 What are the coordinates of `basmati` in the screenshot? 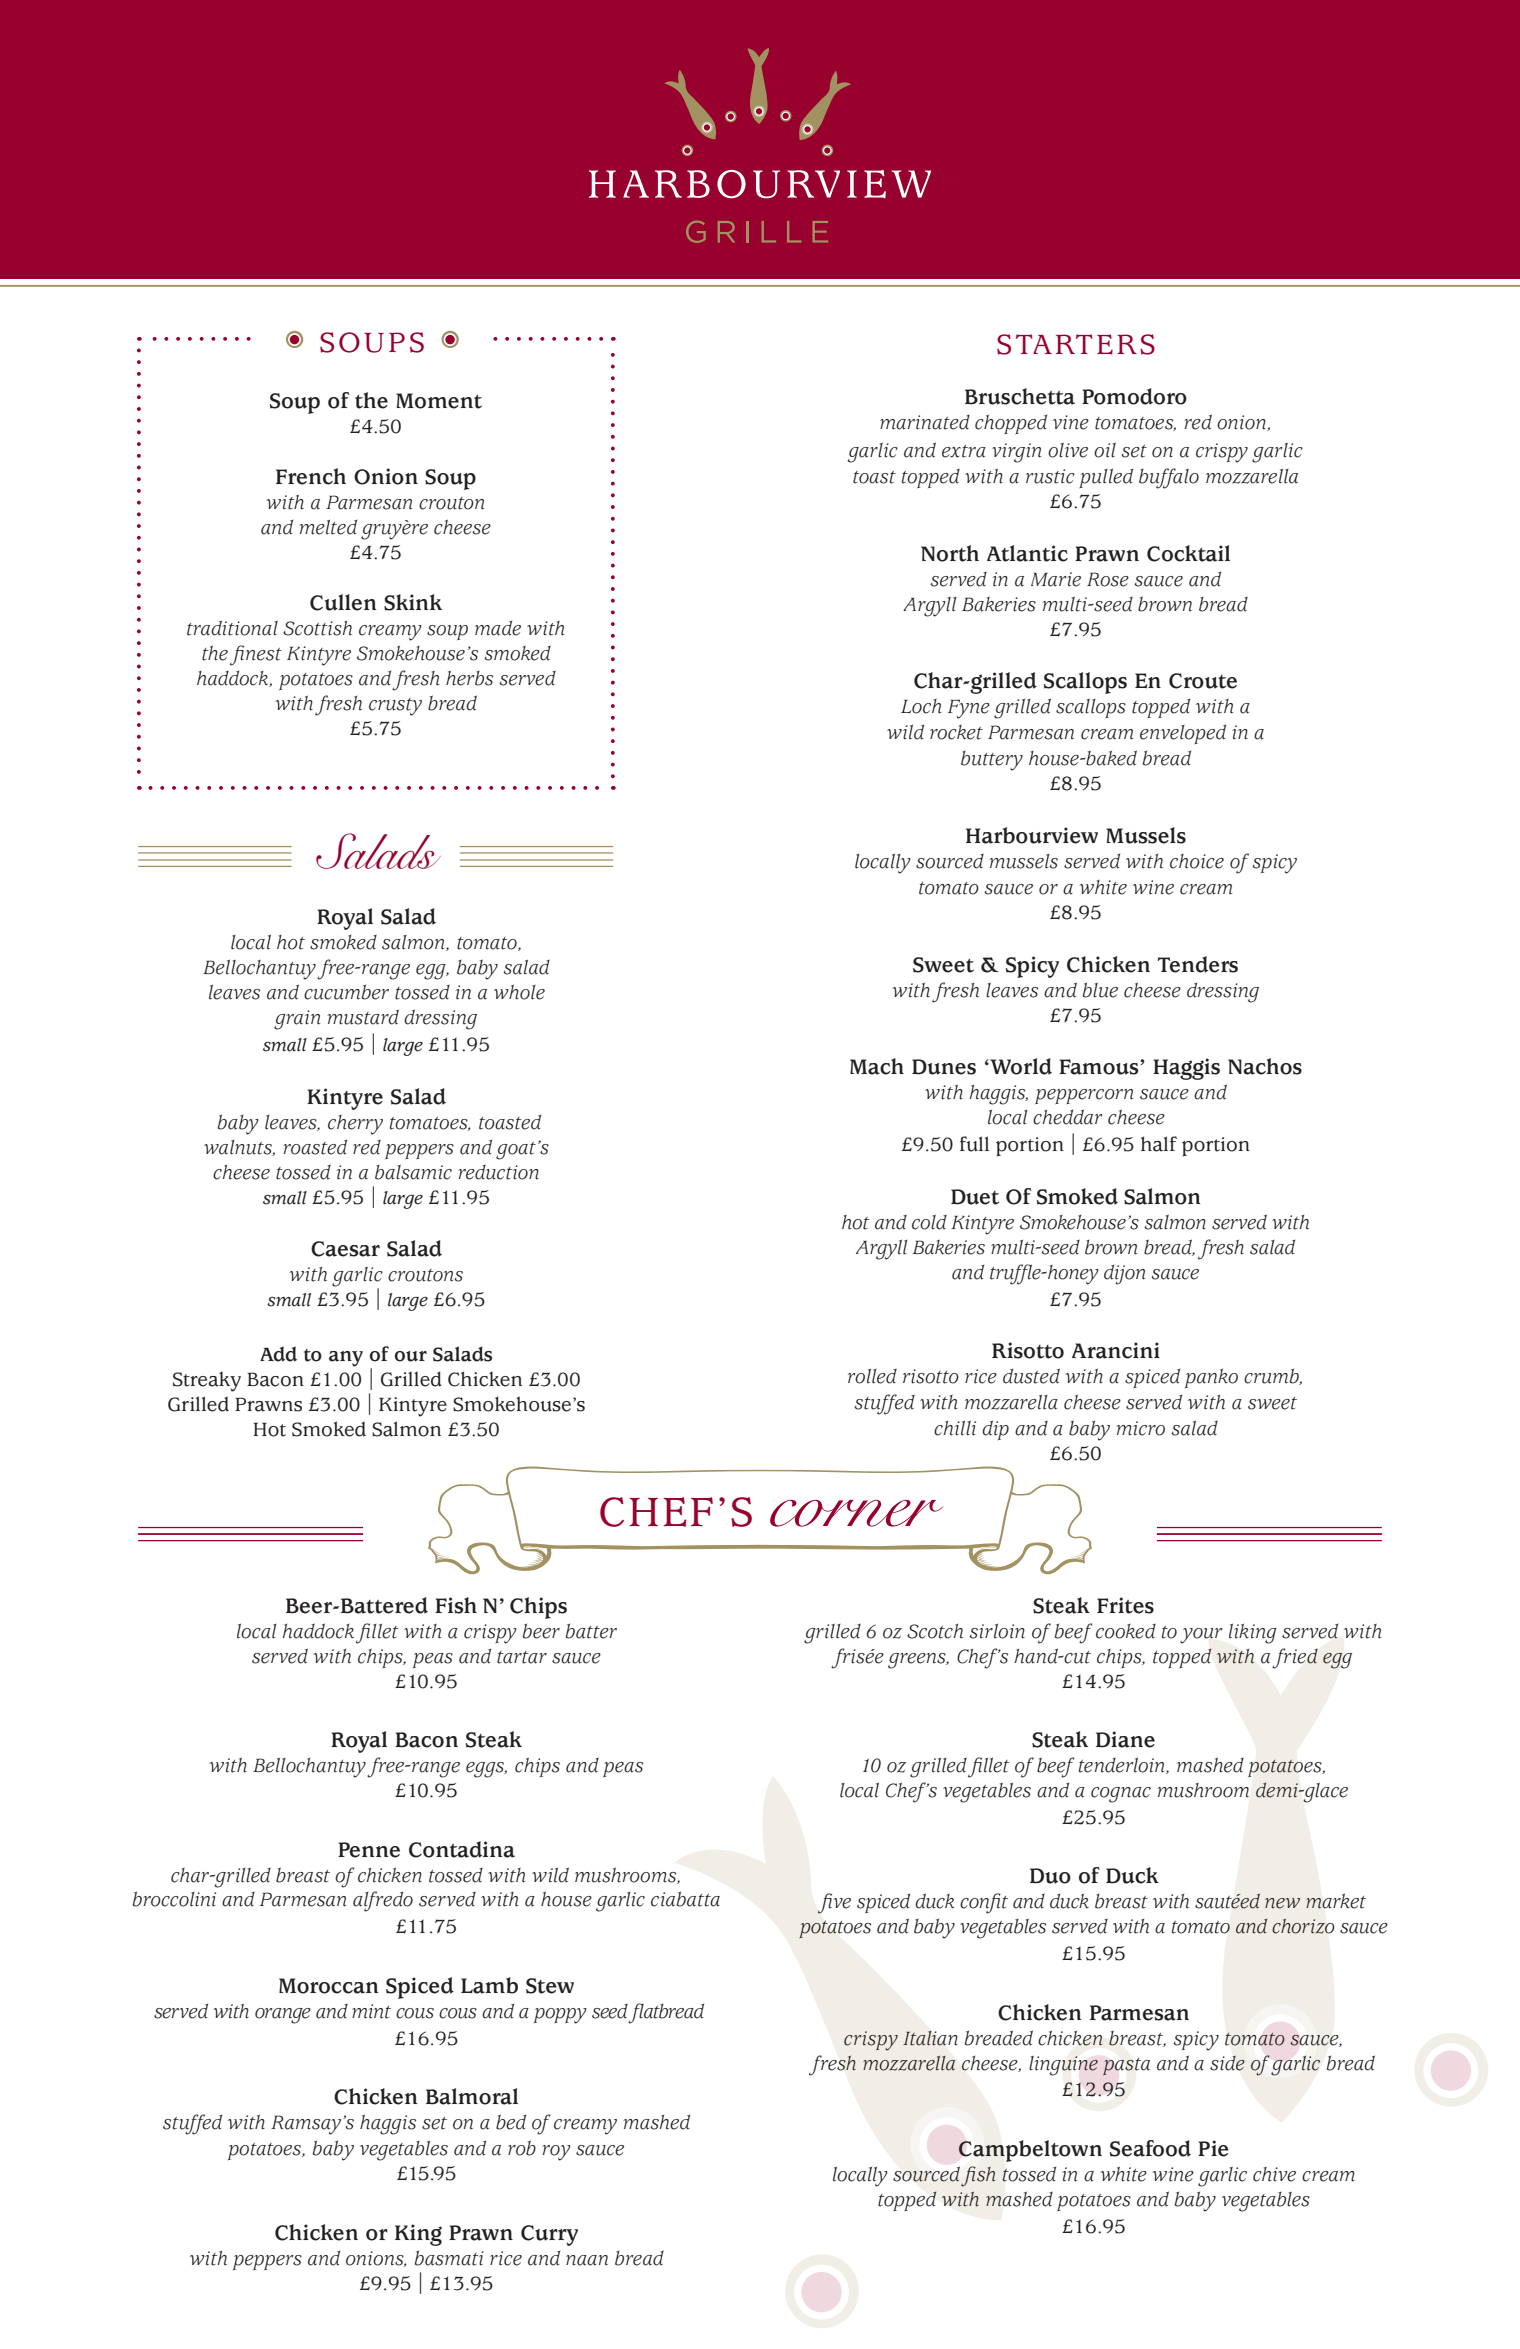 It's located at (449, 2258).
